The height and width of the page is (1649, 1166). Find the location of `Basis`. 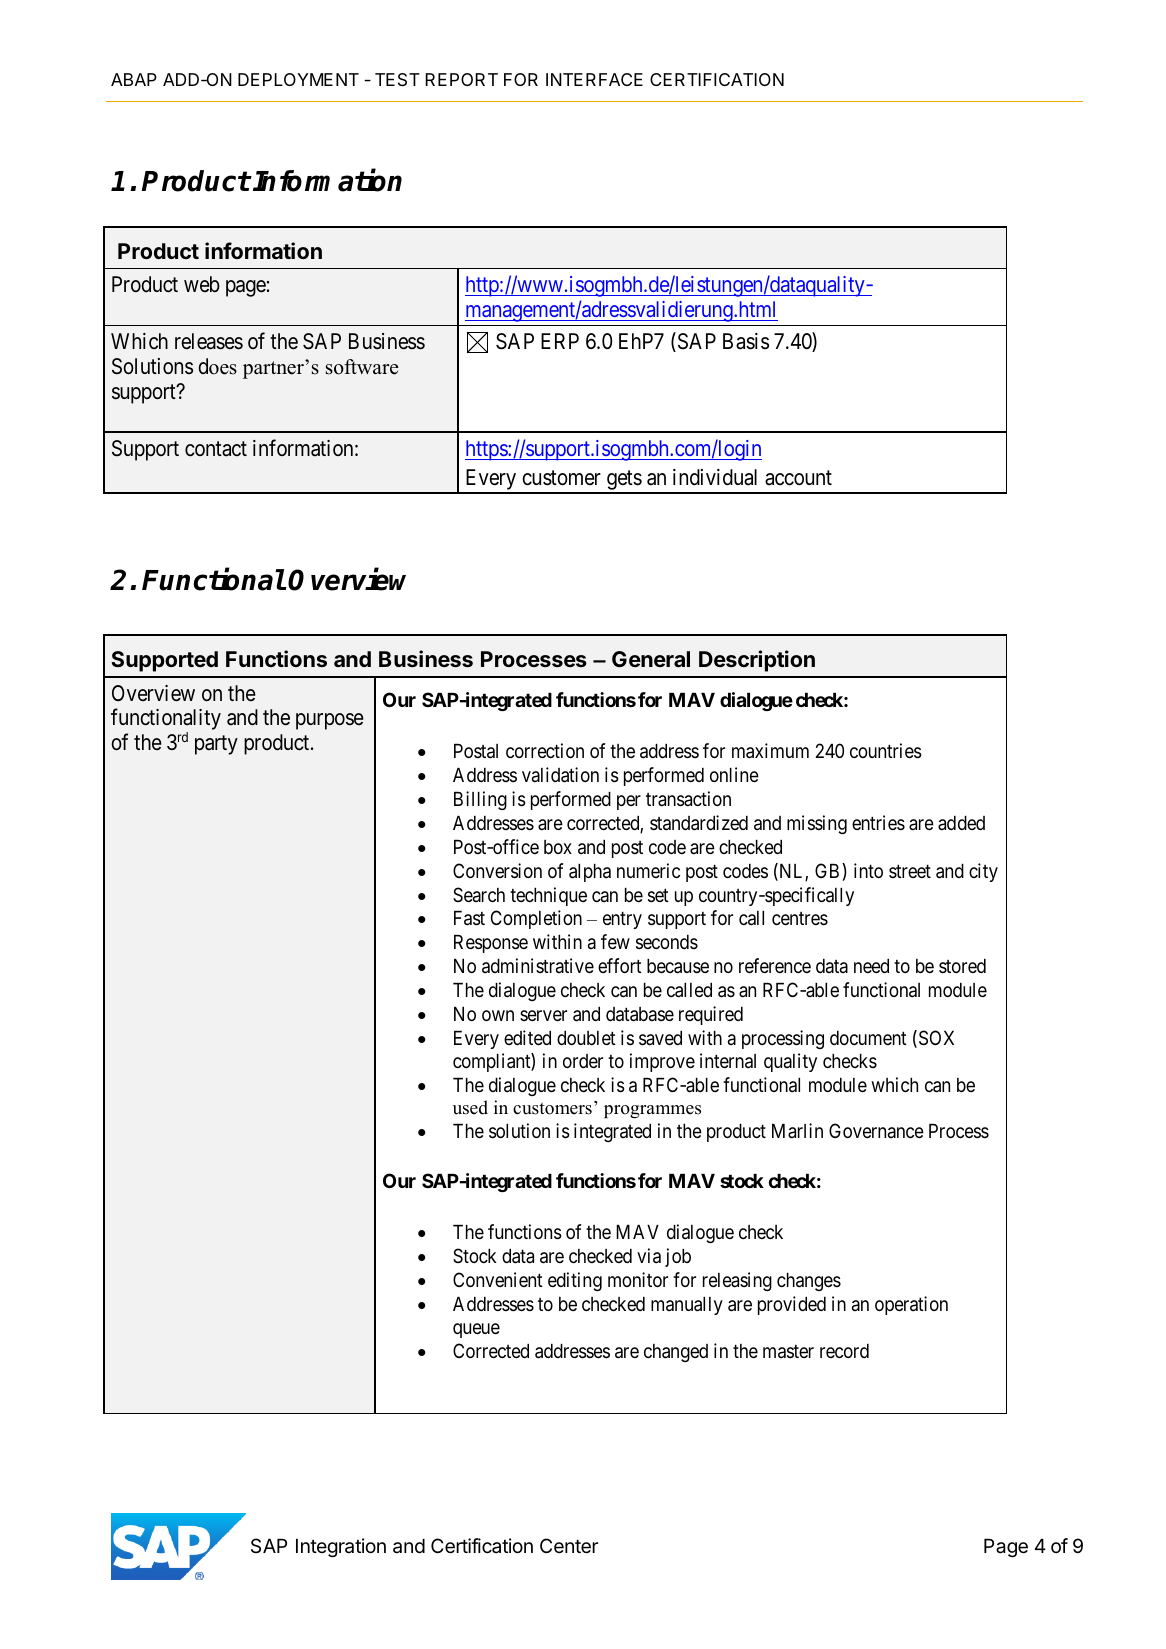

Basis is located at coordinates (746, 341).
